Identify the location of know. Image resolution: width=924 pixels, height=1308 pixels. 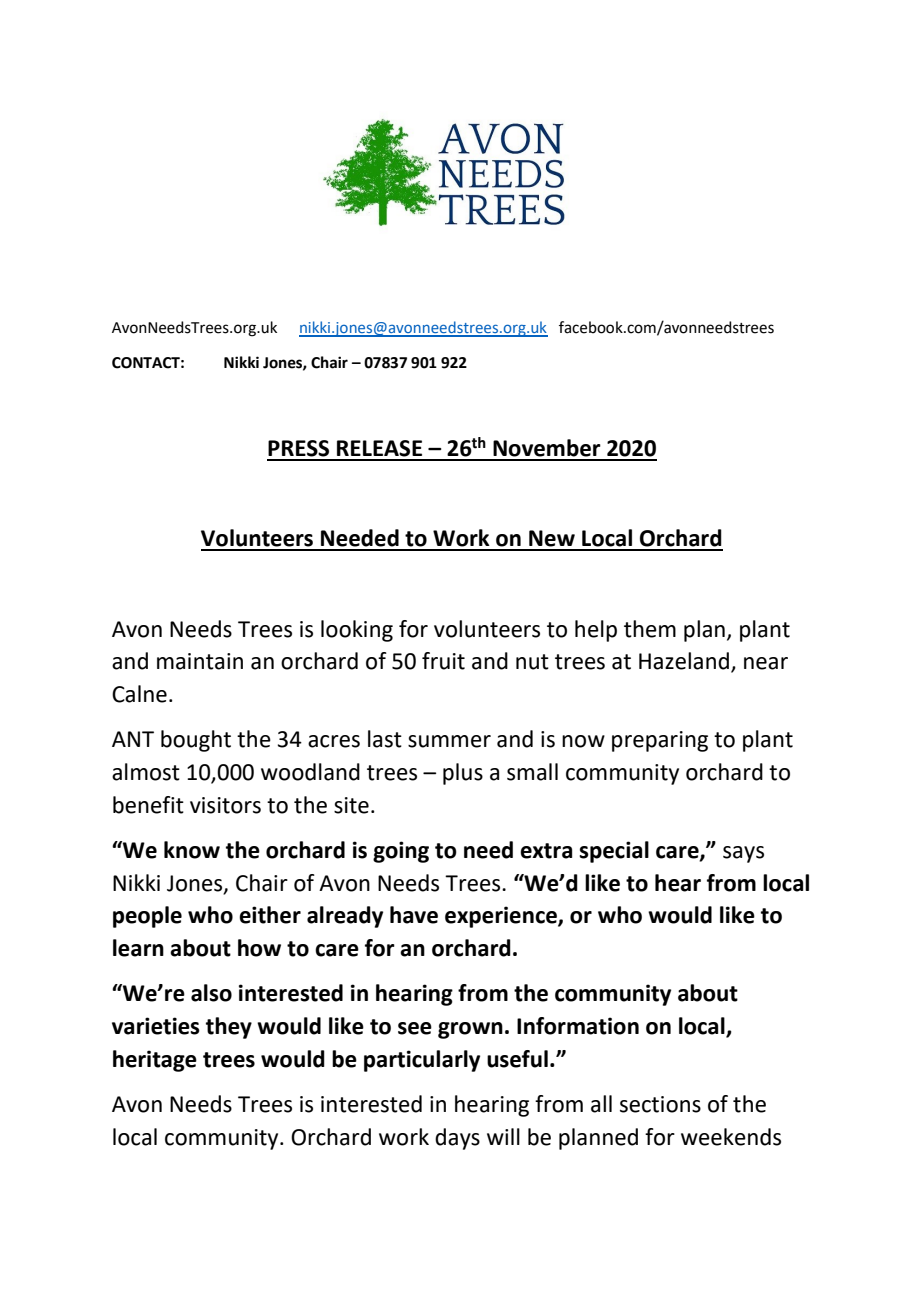
(192, 850).
